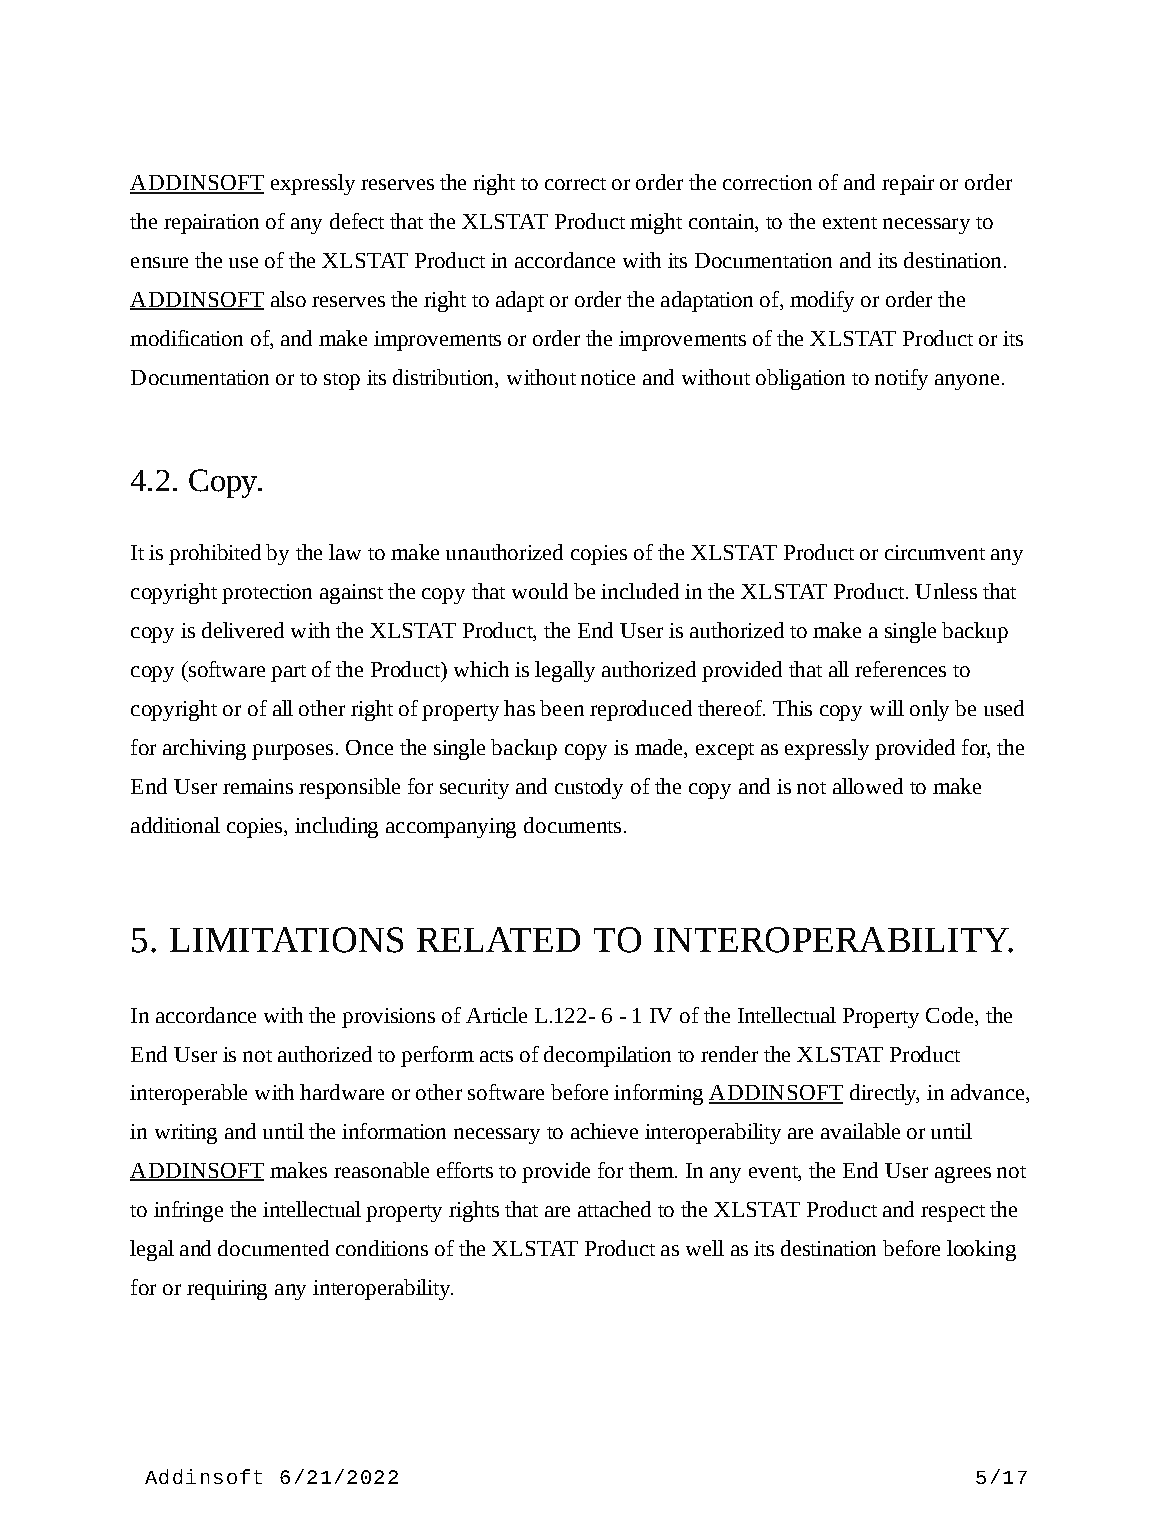  I want to click on attached, so click(614, 1209).
